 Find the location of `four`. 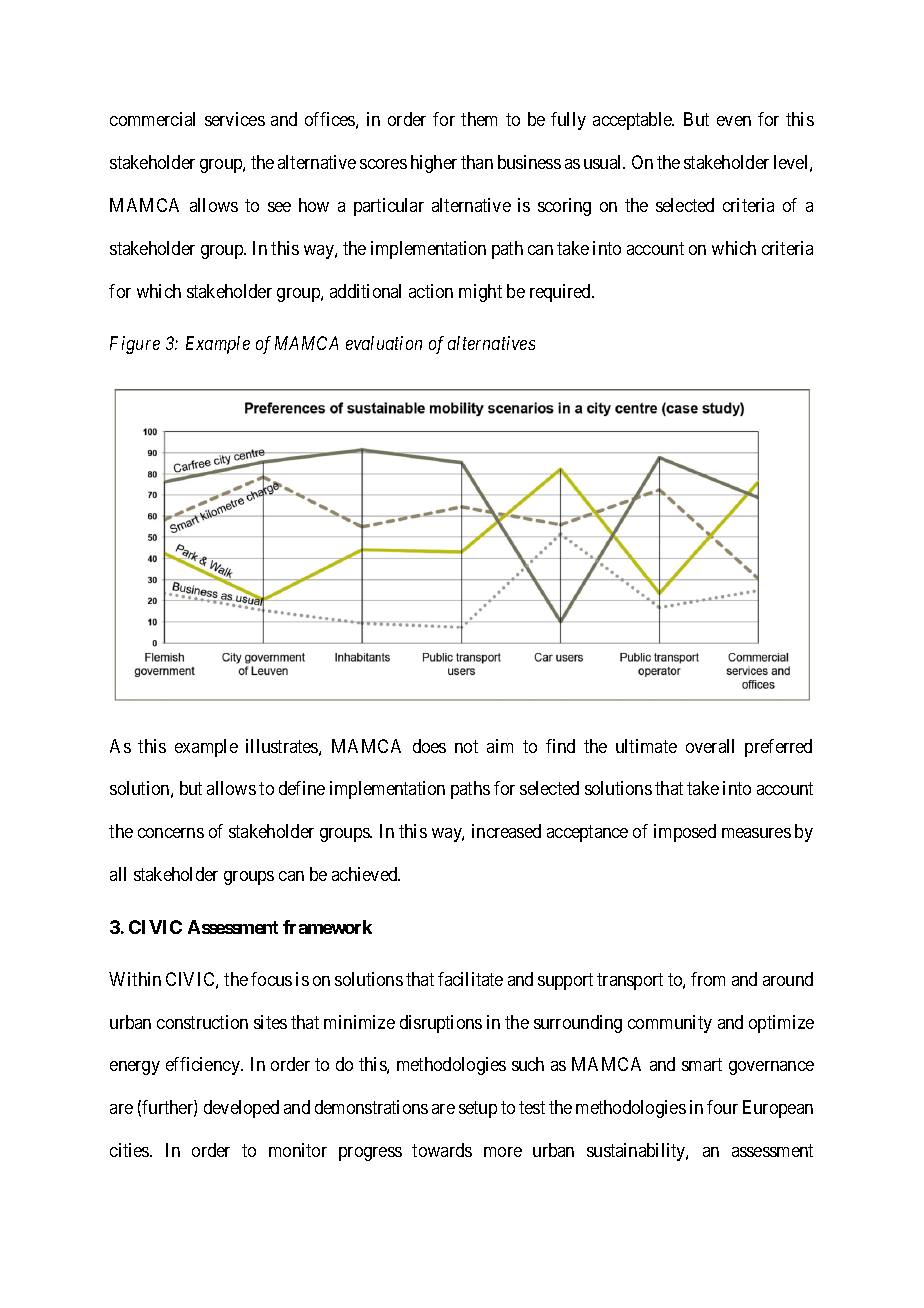

four is located at coordinates (722, 1107).
